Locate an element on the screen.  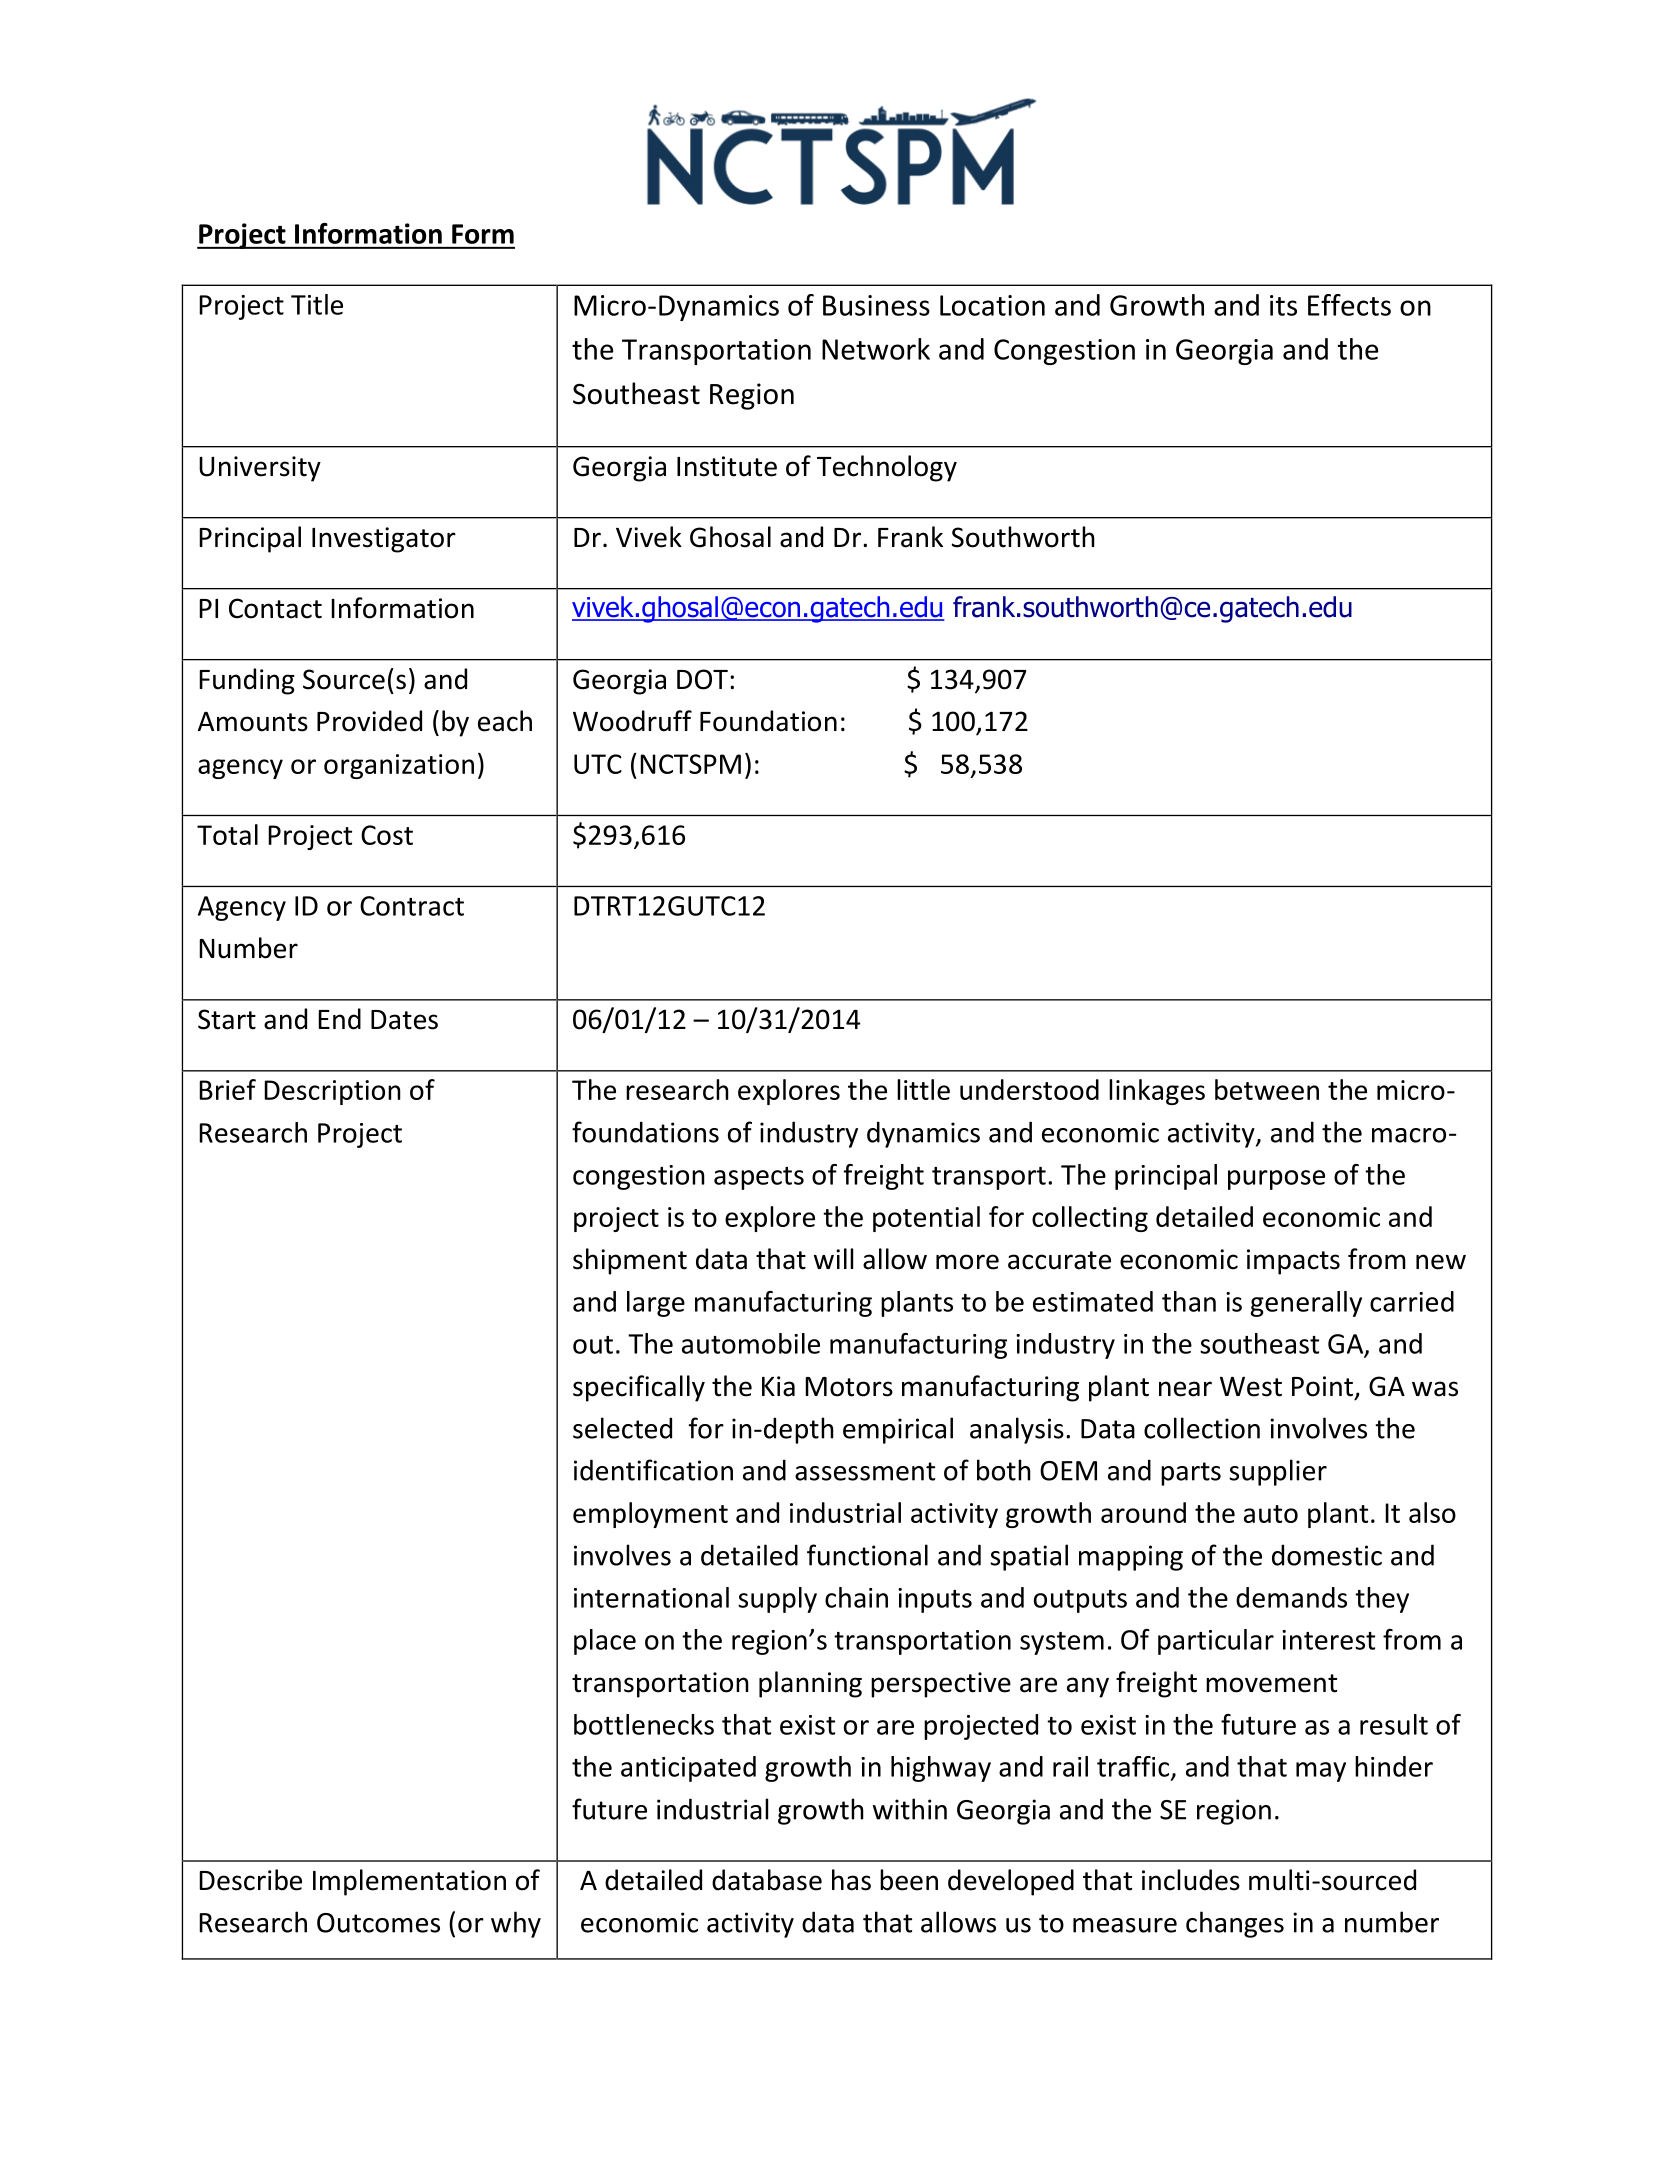
little is located at coordinates (923, 1089).
